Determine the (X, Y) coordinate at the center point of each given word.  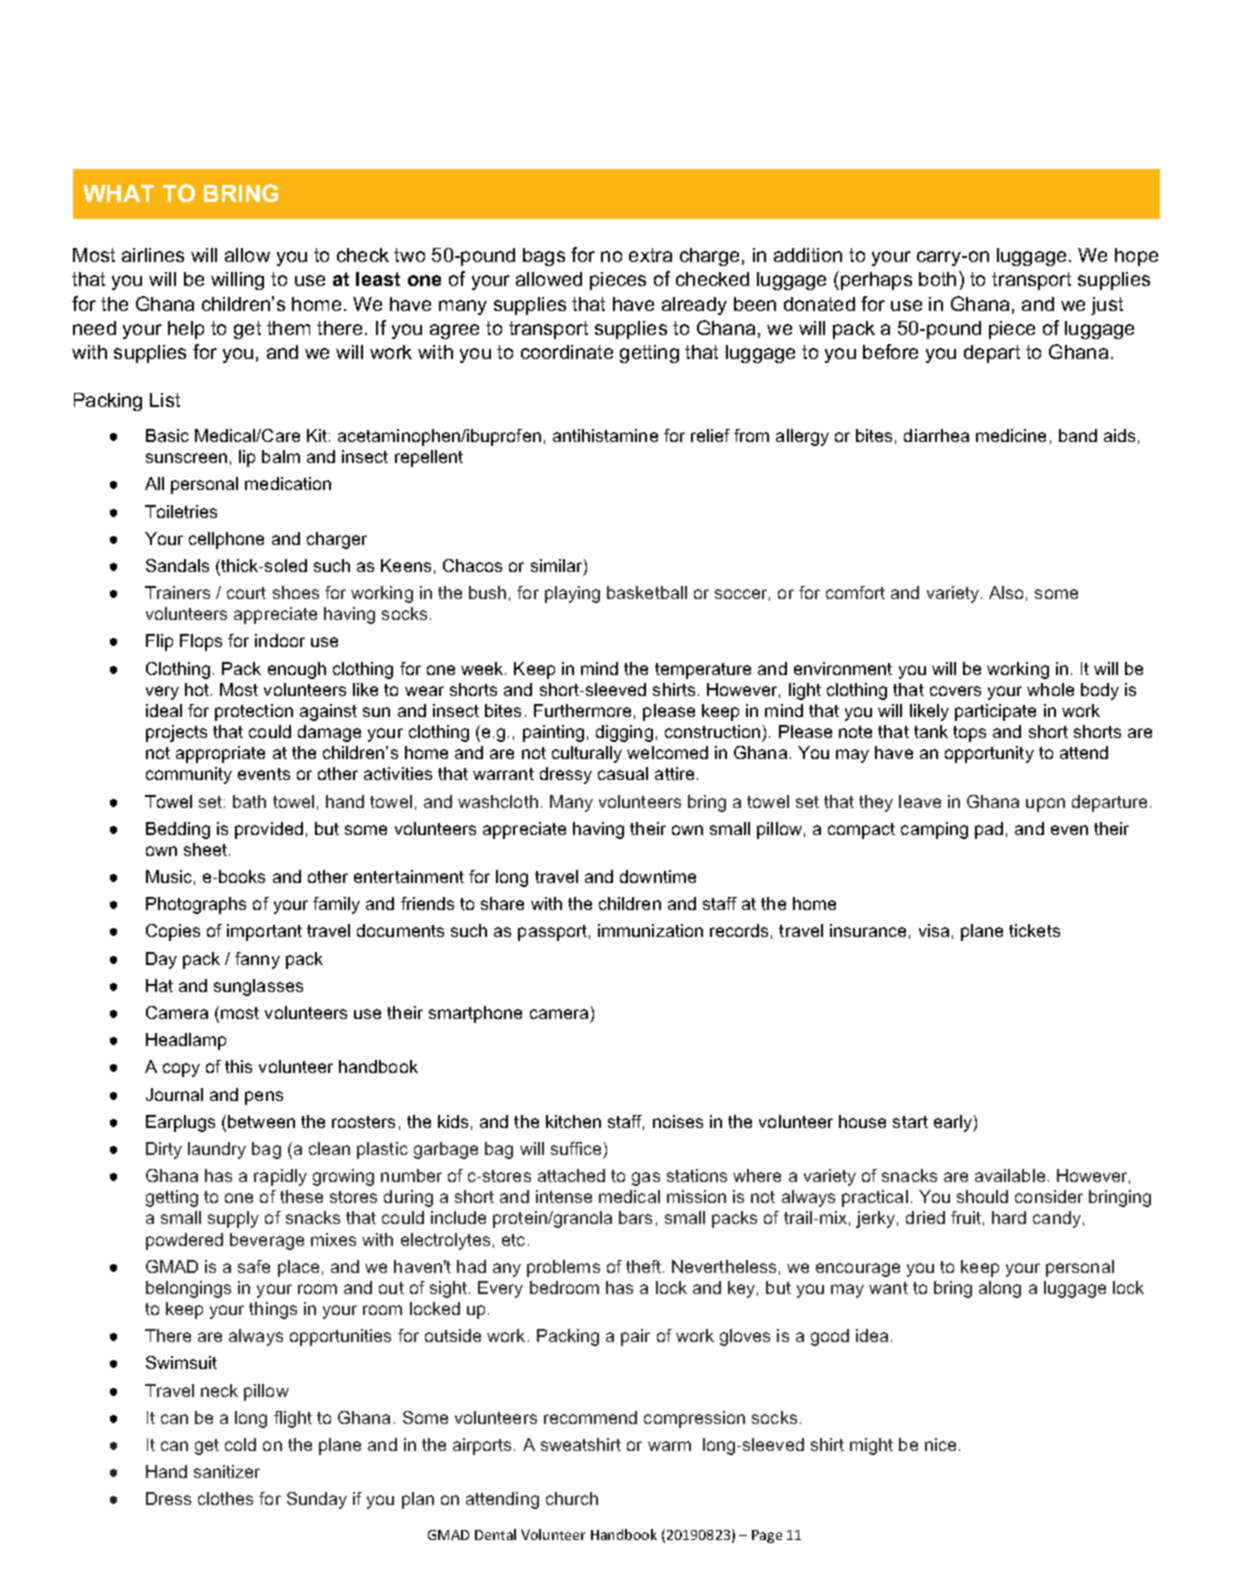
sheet (207, 849)
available (1010, 1175)
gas (646, 1179)
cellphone (226, 540)
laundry (217, 1150)
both (937, 279)
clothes (225, 1498)
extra (650, 255)
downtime (658, 876)
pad (989, 830)
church (572, 1498)
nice (940, 1444)
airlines (153, 255)
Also (1006, 592)
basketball (647, 592)
